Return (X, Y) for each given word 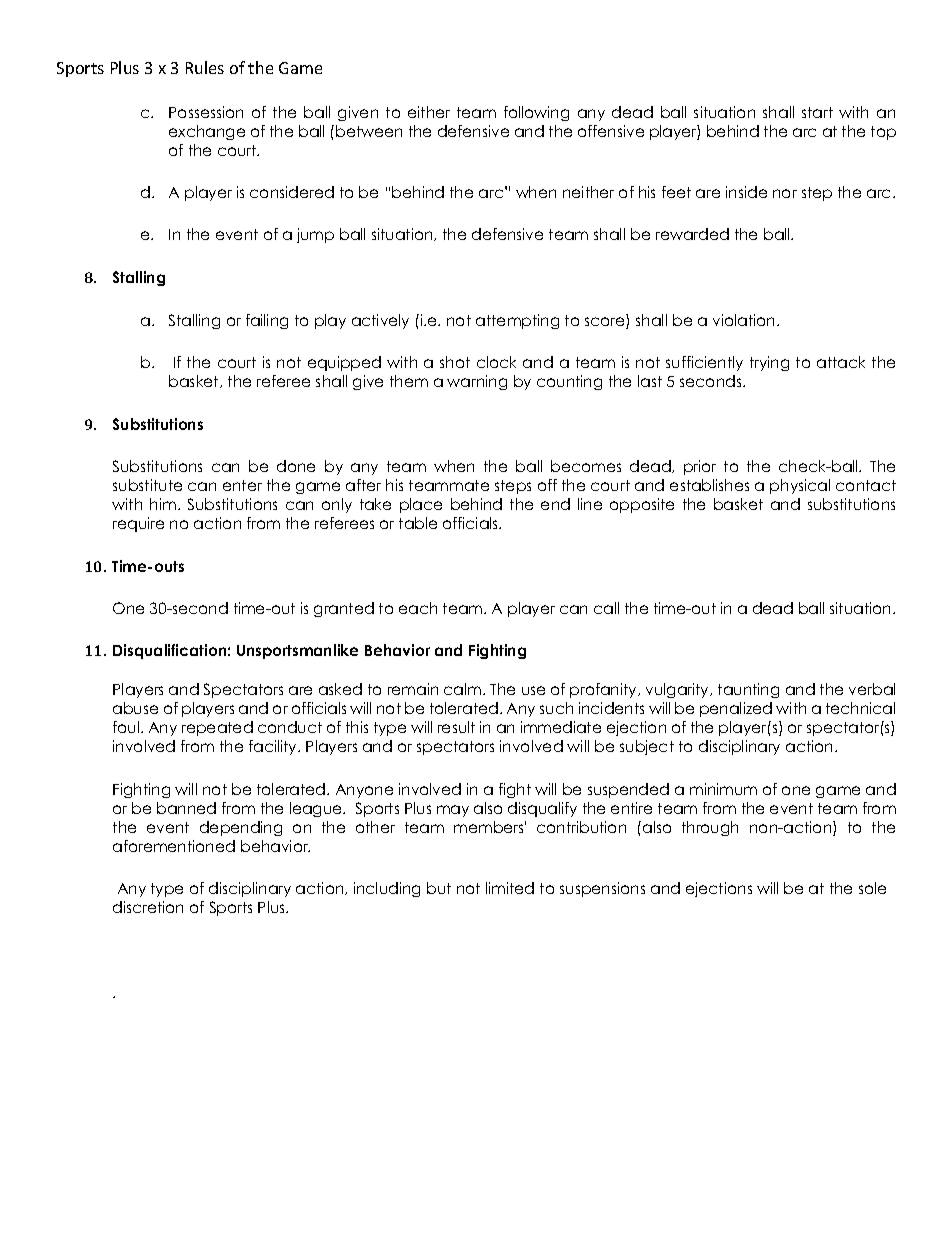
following (536, 113)
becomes (586, 466)
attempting (517, 321)
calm (464, 689)
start (817, 112)
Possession (206, 112)
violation (745, 320)
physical (800, 486)
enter (242, 485)
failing (267, 321)
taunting (748, 690)
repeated (217, 728)
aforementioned (174, 846)
